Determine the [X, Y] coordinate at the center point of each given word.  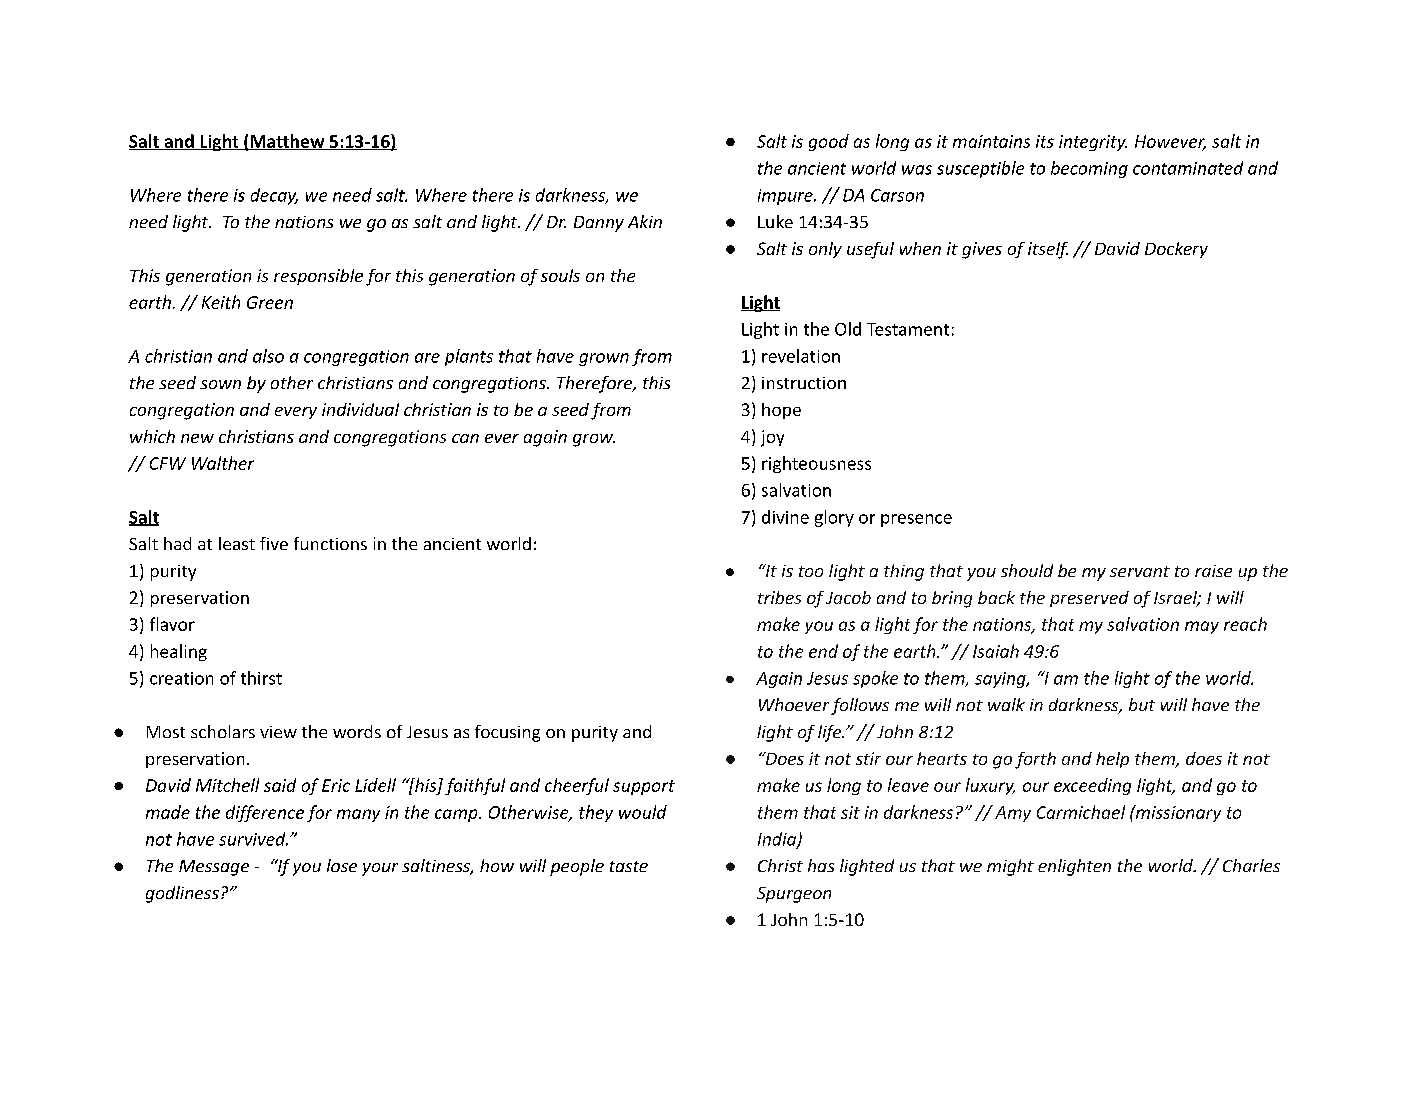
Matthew [287, 142]
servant [1140, 571]
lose [342, 865]
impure [786, 197]
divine [785, 517]
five [274, 543]
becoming [1089, 169]
